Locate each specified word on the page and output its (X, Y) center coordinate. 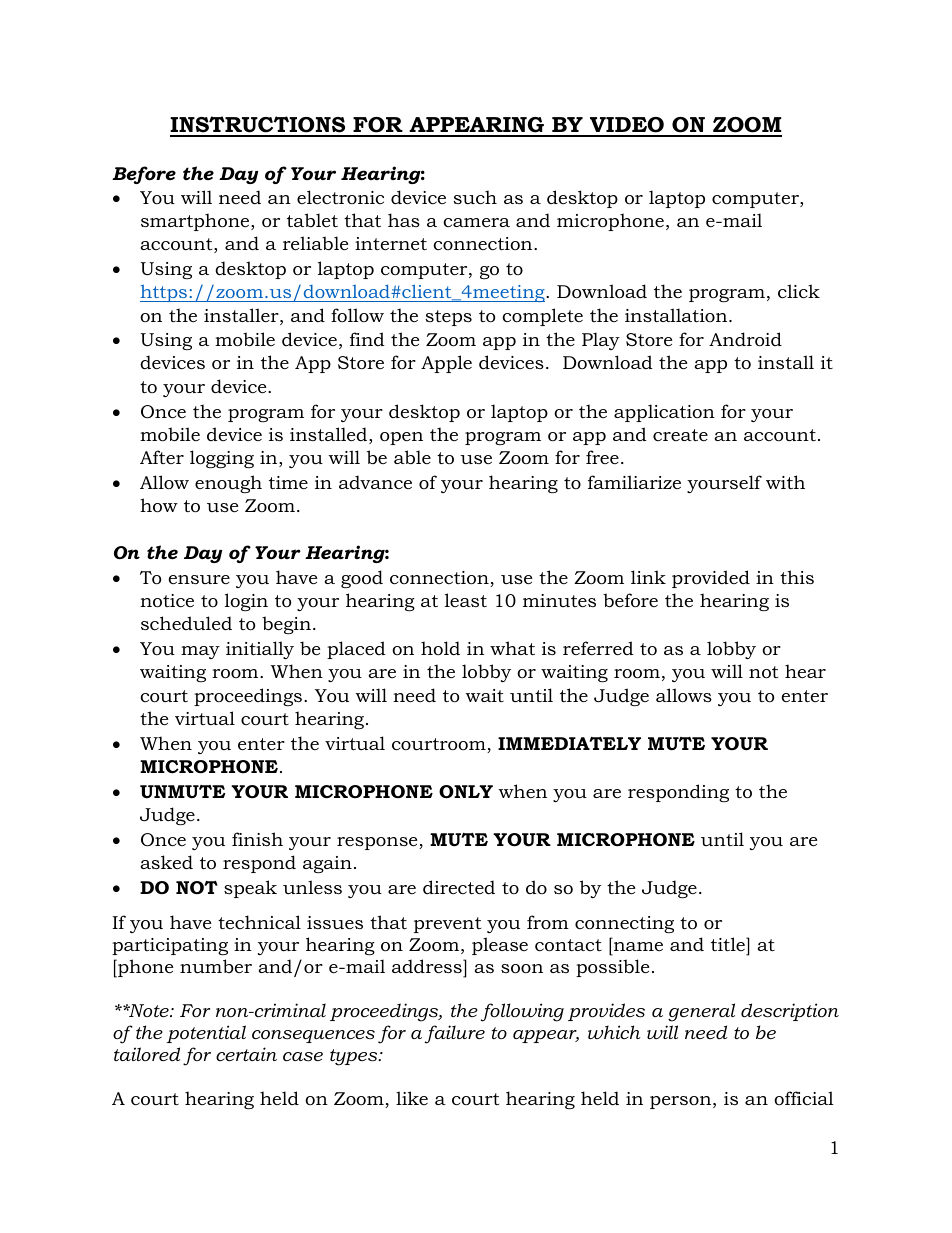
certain (246, 1054)
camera (476, 222)
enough (228, 484)
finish (257, 839)
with (785, 482)
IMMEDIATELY (569, 743)
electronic (340, 197)
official (804, 1098)
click (799, 291)
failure (455, 1034)
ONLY (466, 792)
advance (375, 482)
